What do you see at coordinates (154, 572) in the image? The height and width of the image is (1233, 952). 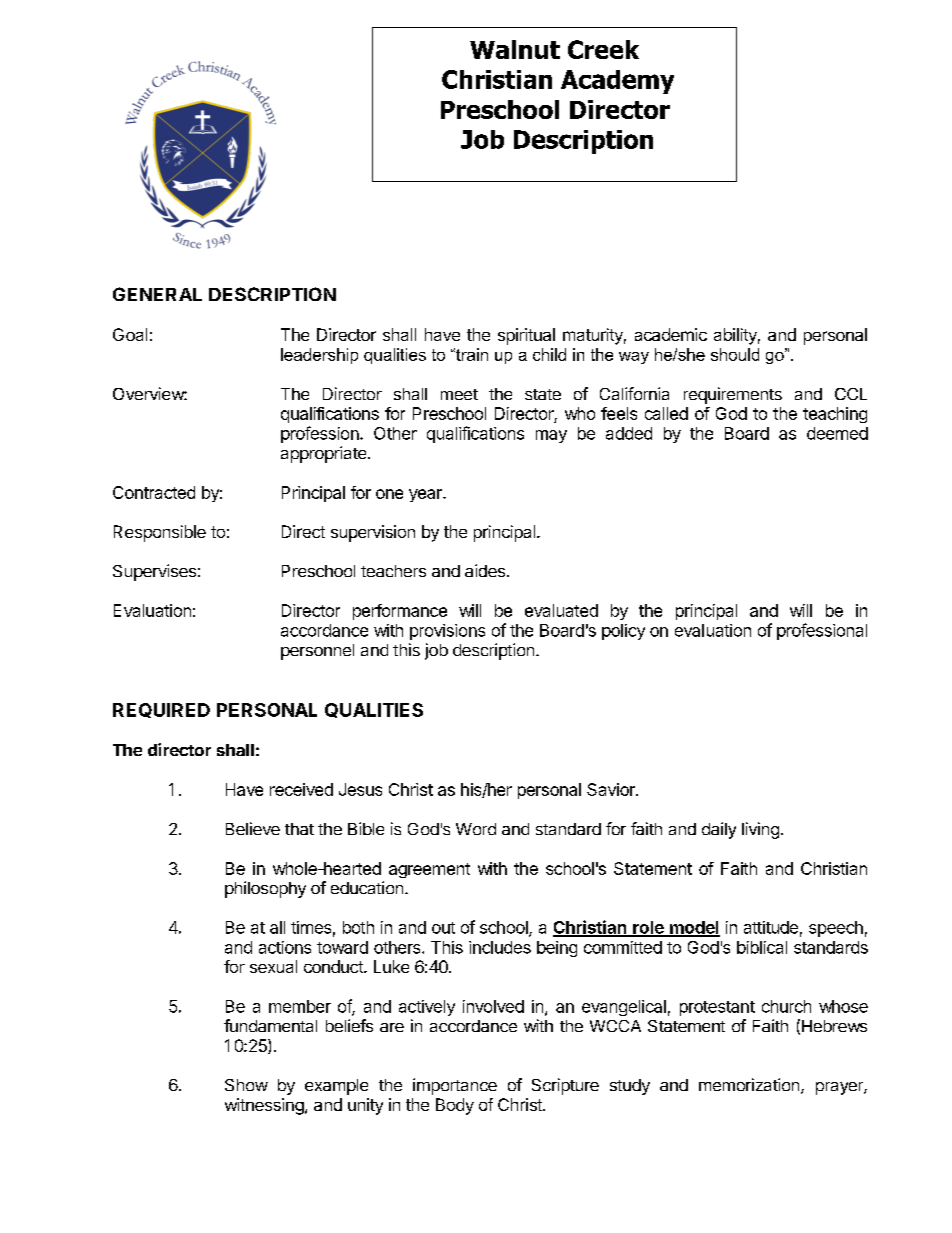 I see `Supervises` at bounding box center [154, 572].
